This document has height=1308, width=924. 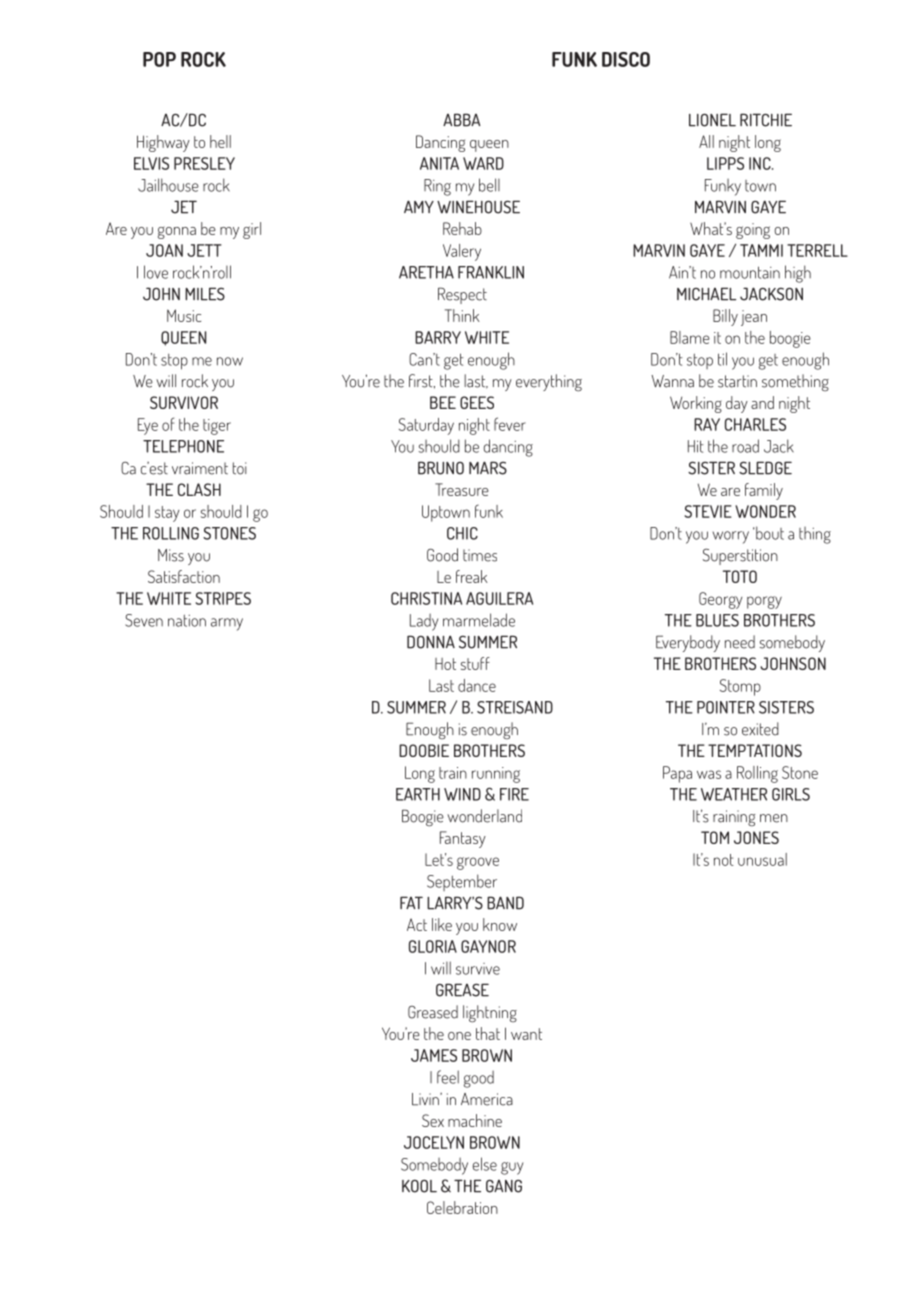 What do you see at coordinates (740, 642) in the document?
I see `need` at bounding box center [740, 642].
